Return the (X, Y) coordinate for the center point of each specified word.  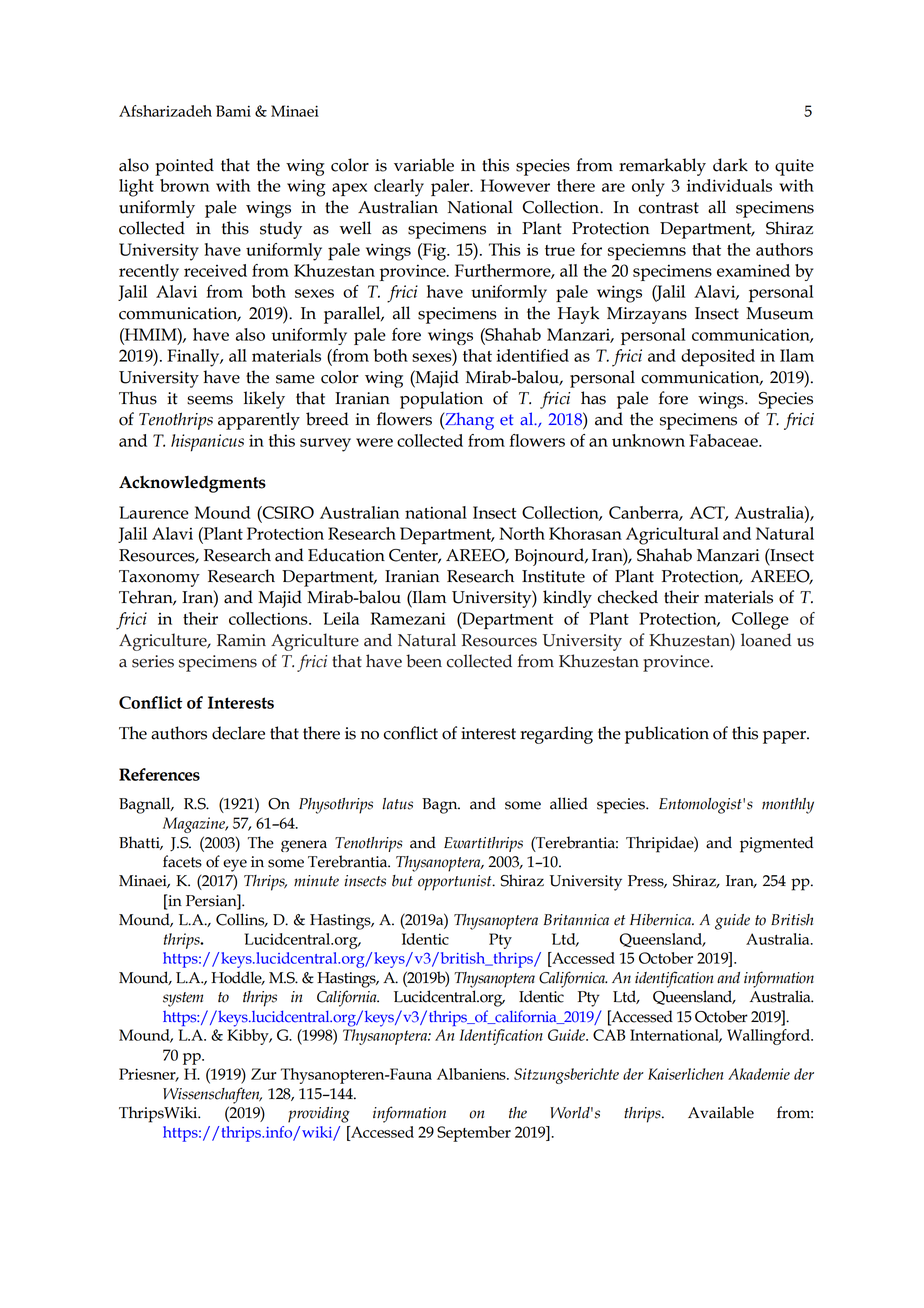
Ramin (241, 640)
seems (210, 400)
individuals (729, 185)
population (441, 400)
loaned (766, 640)
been (424, 661)
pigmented (776, 844)
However (515, 185)
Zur (264, 1074)
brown (185, 185)
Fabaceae (724, 440)
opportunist (456, 883)
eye (235, 865)
